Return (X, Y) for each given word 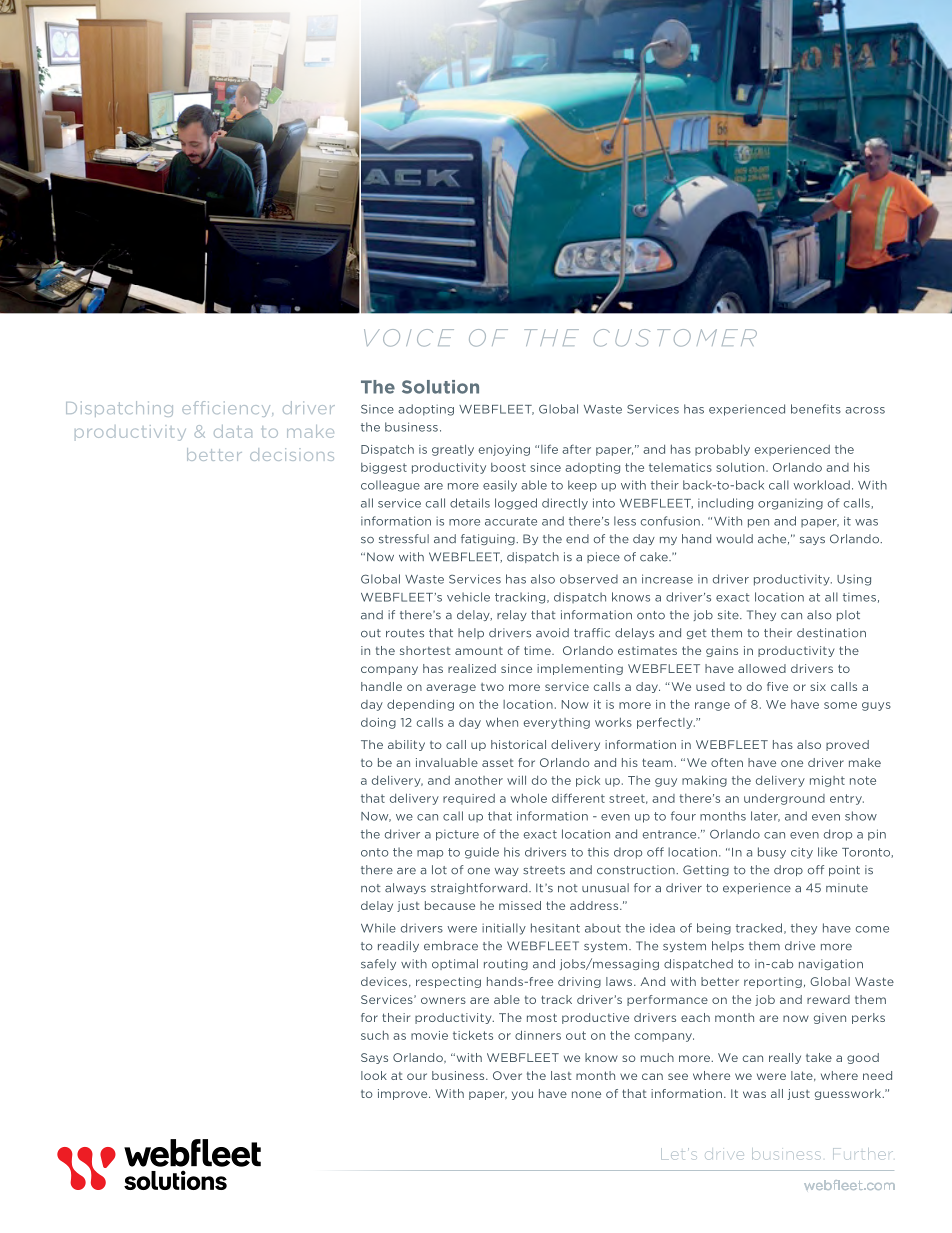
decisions (292, 454)
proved (847, 745)
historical (518, 744)
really (785, 1058)
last (561, 1075)
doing (378, 723)
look (374, 1075)
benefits (816, 409)
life (549, 449)
